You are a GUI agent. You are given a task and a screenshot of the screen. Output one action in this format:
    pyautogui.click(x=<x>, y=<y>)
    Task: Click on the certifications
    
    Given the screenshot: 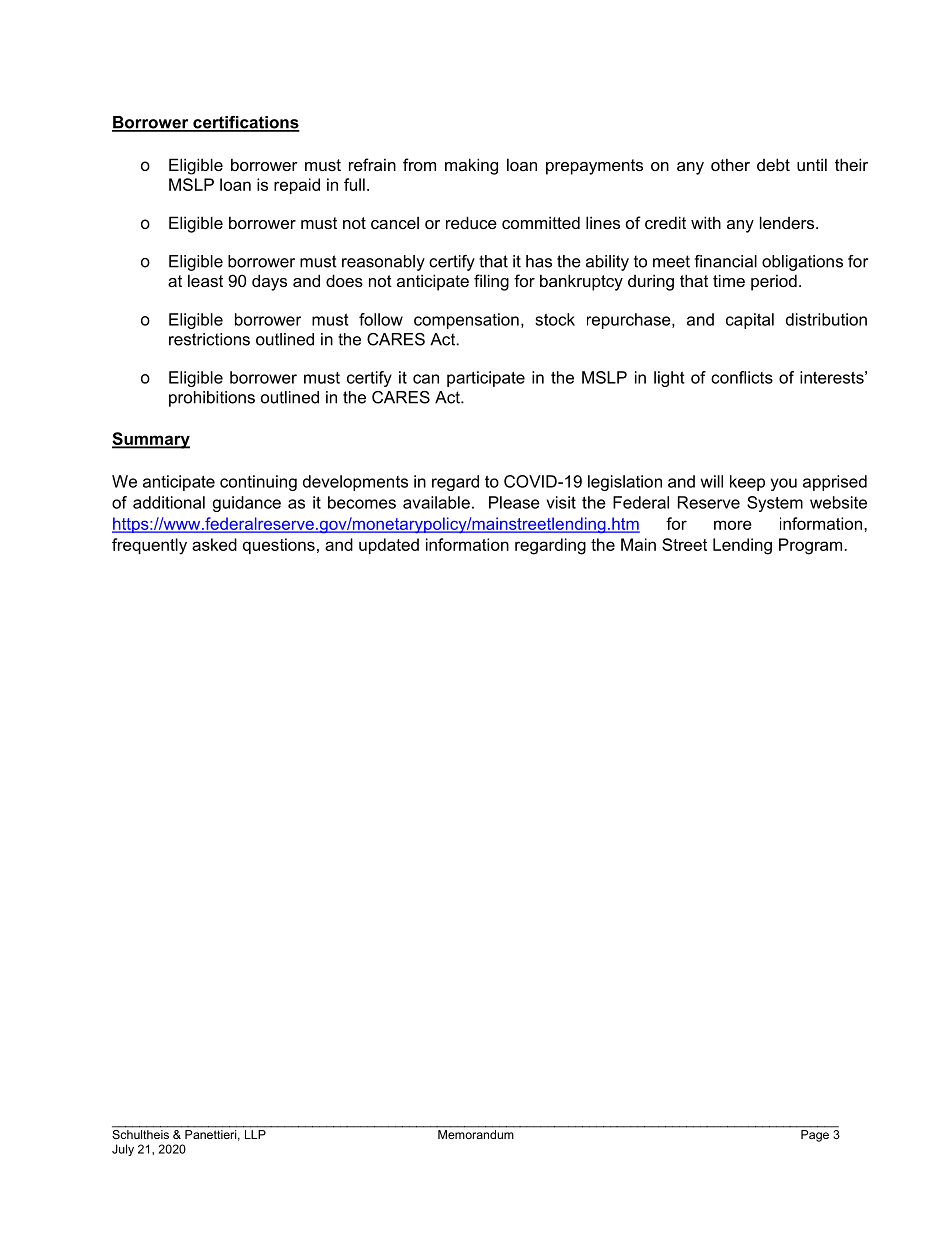 What is the action you would take?
    pyautogui.click(x=245, y=123)
